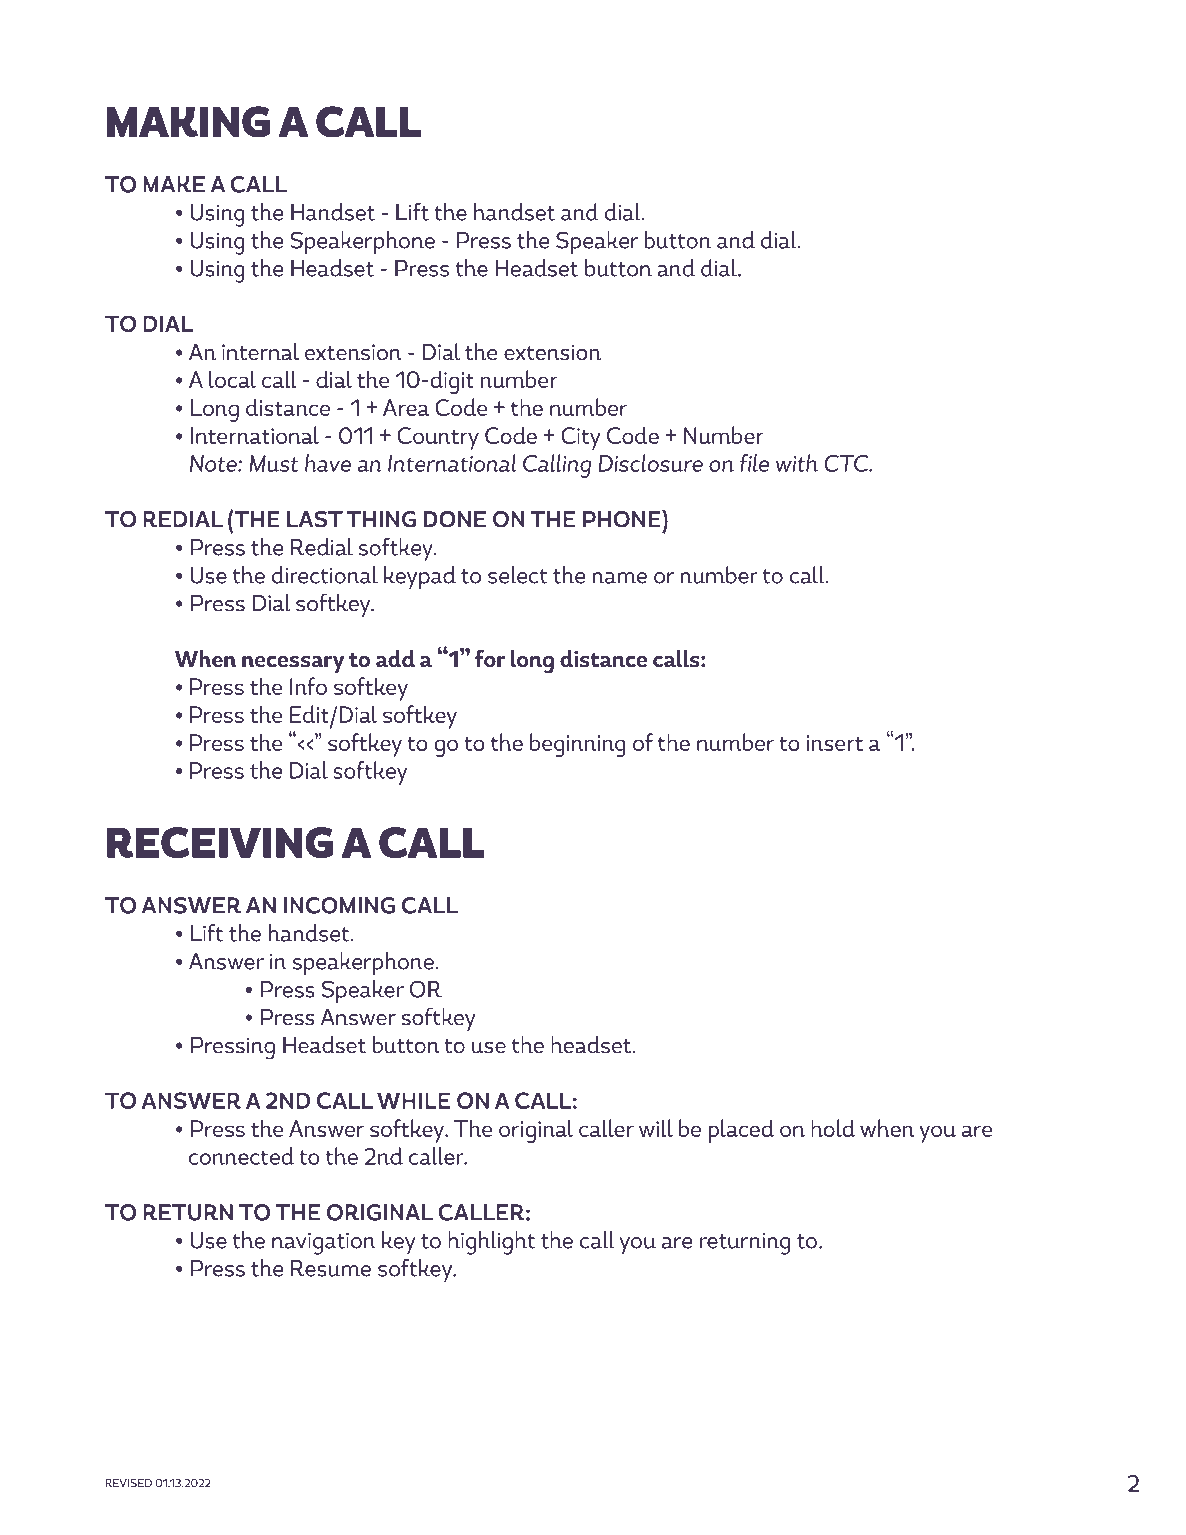 The width and height of the image is (1186, 1535). I want to click on MAKE, so click(174, 184).
